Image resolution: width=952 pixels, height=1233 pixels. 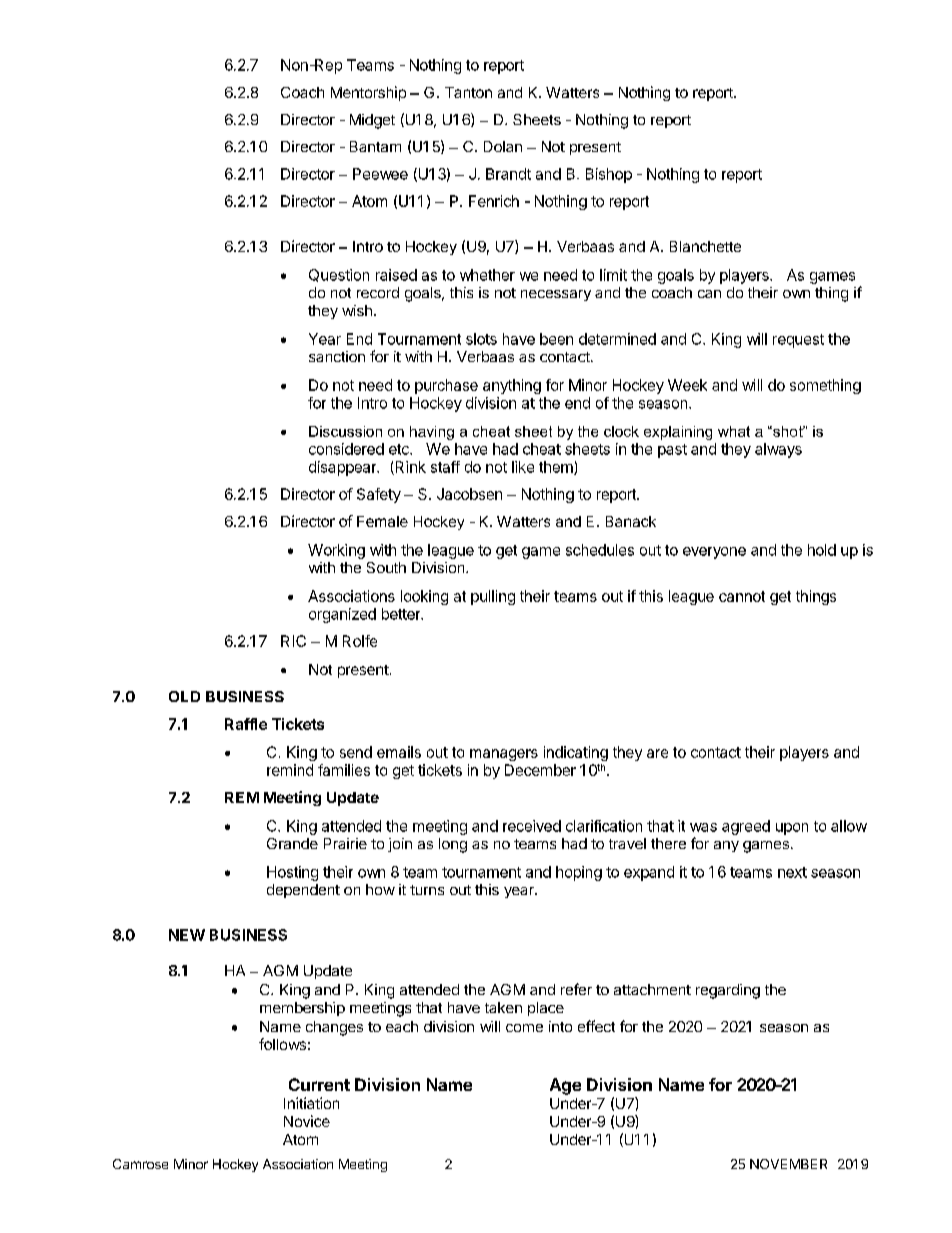 What do you see at coordinates (290, 770) in the screenshot?
I see `remind` at bounding box center [290, 770].
